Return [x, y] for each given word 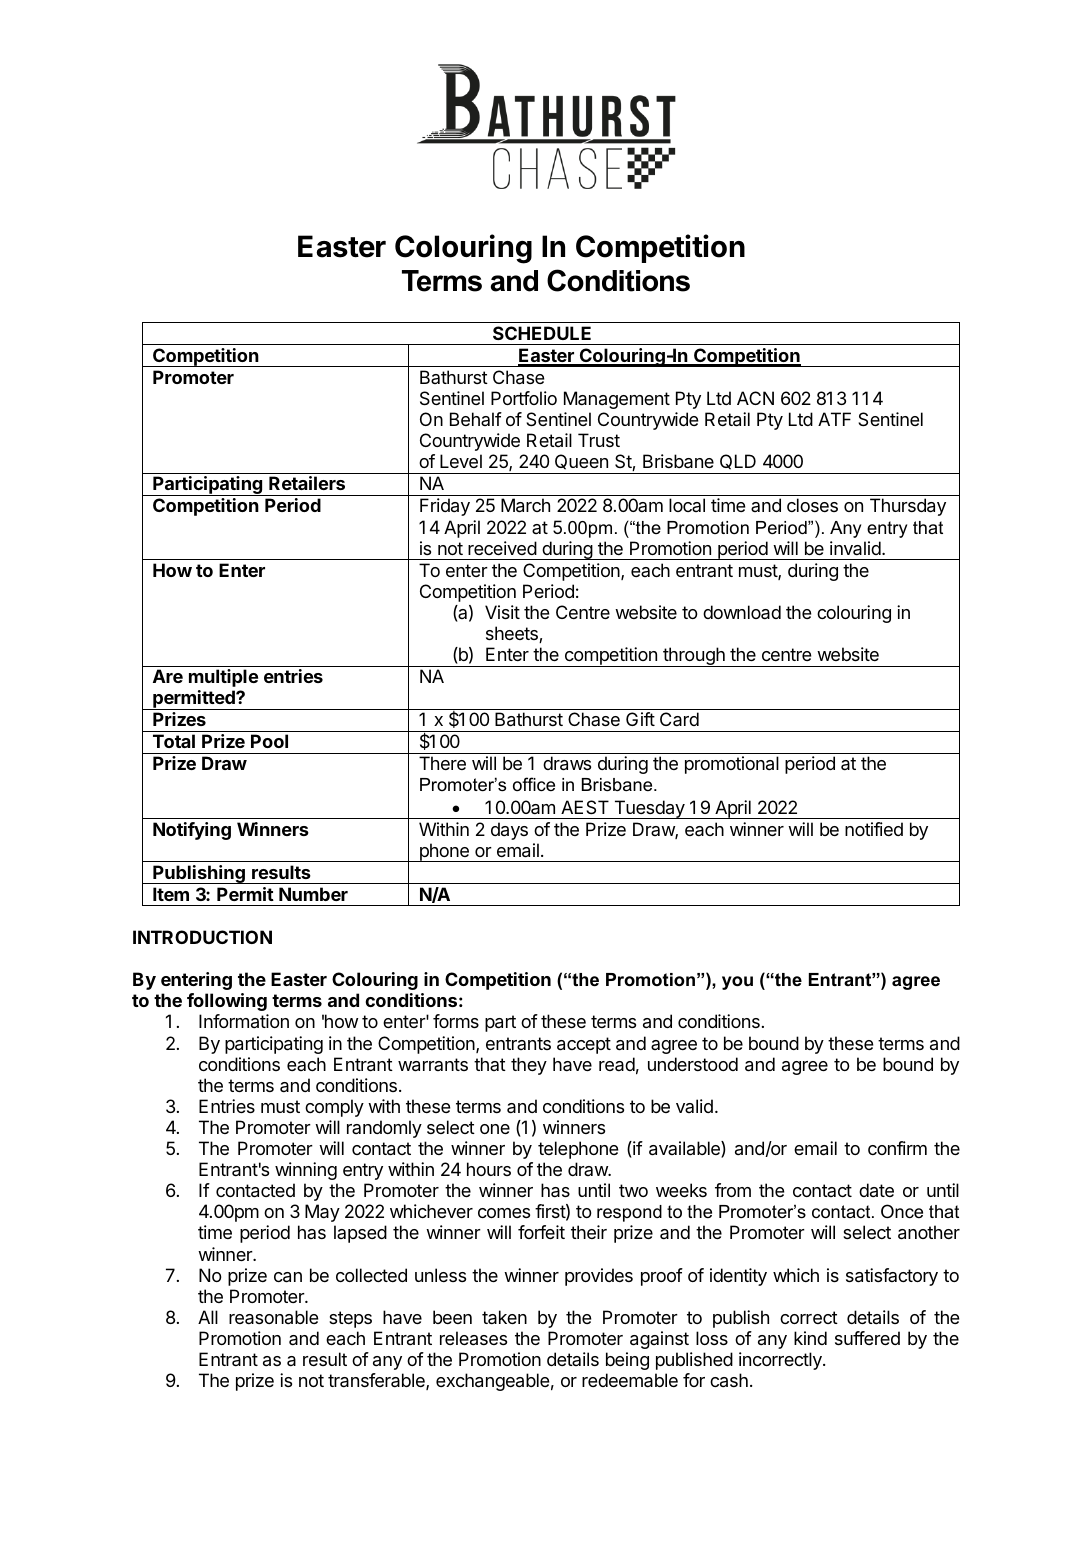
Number [313, 894]
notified [874, 829]
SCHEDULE [542, 333]
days [509, 831]
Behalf [476, 419]
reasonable [273, 1317]
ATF [834, 419]
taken [504, 1317]
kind [810, 1338]
